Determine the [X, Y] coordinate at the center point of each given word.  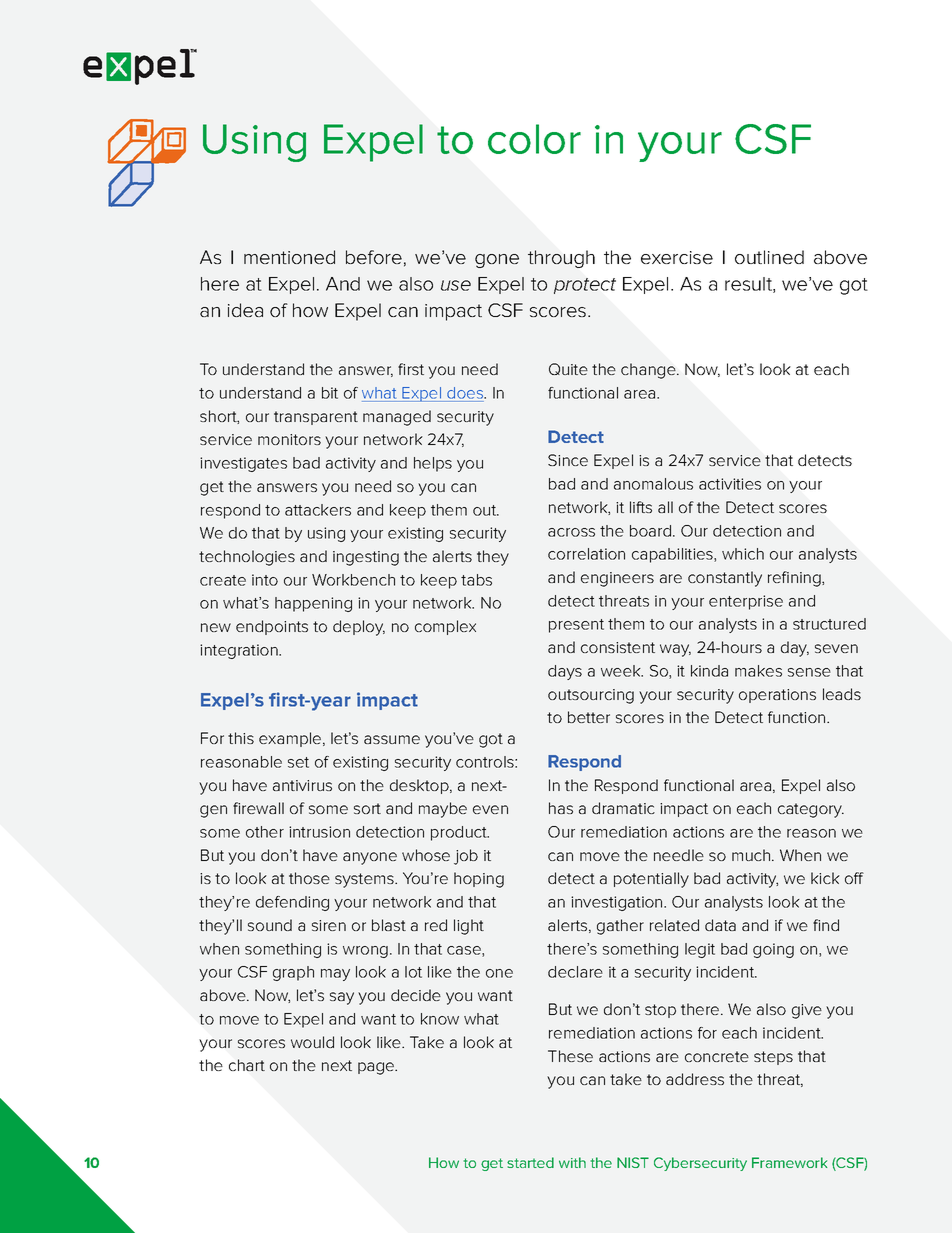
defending [292, 903]
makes [758, 671]
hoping [479, 880]
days [565, 672]
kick [825, 878]
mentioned [289, 257]
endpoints [272, 627]
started [530, 1162]
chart [247, 1065]
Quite [568, 369]
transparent [316, 418]
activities [730, 484]
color [534, 139]
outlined [769, 257]
